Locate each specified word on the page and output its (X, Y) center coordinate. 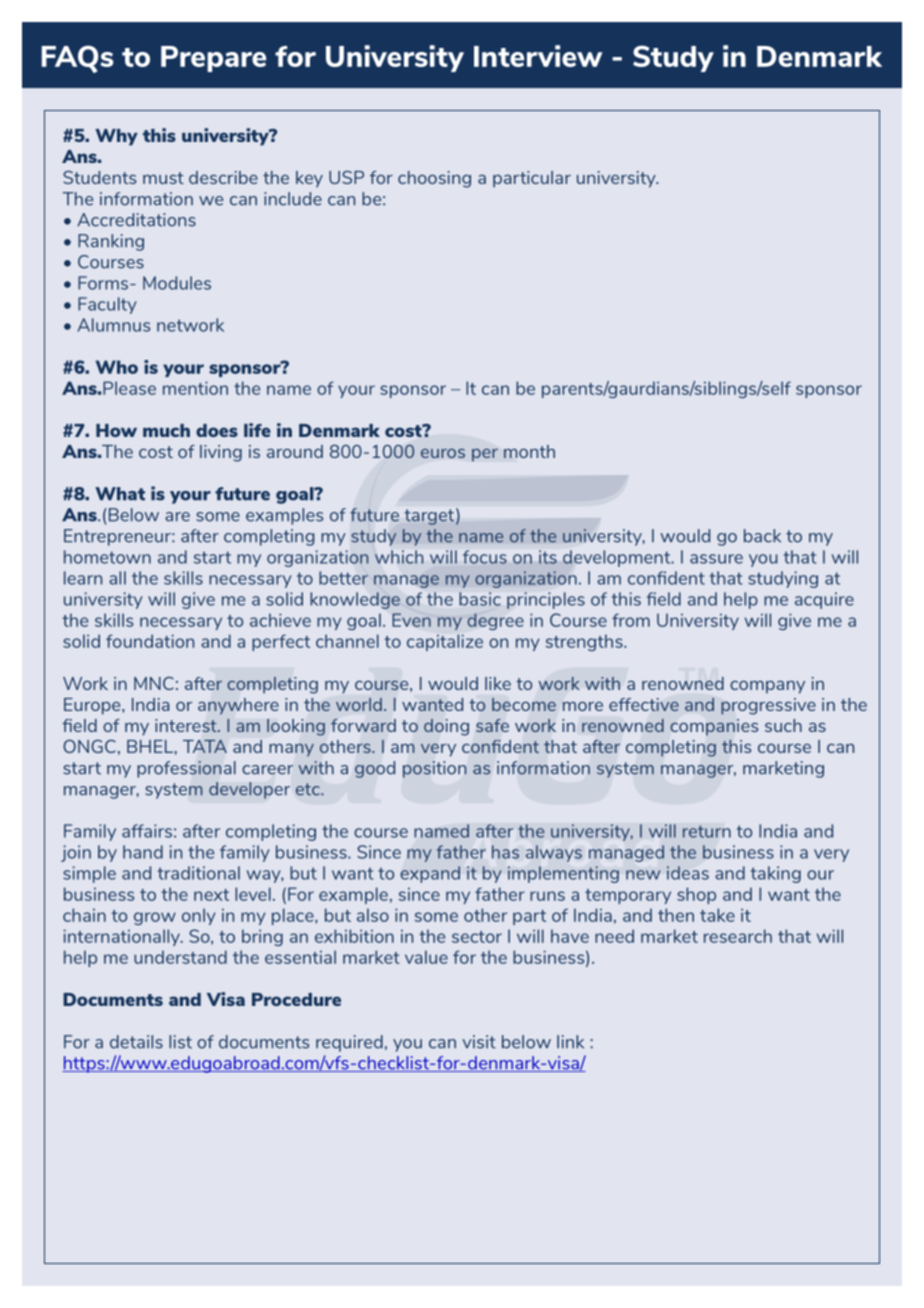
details (136, 1042)
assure (716, 559)
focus (485, 557)
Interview (538, 56)
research (738, 936)
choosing (434, 179)
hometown (107, 557)
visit (479, 1042)
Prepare (214, 59)
